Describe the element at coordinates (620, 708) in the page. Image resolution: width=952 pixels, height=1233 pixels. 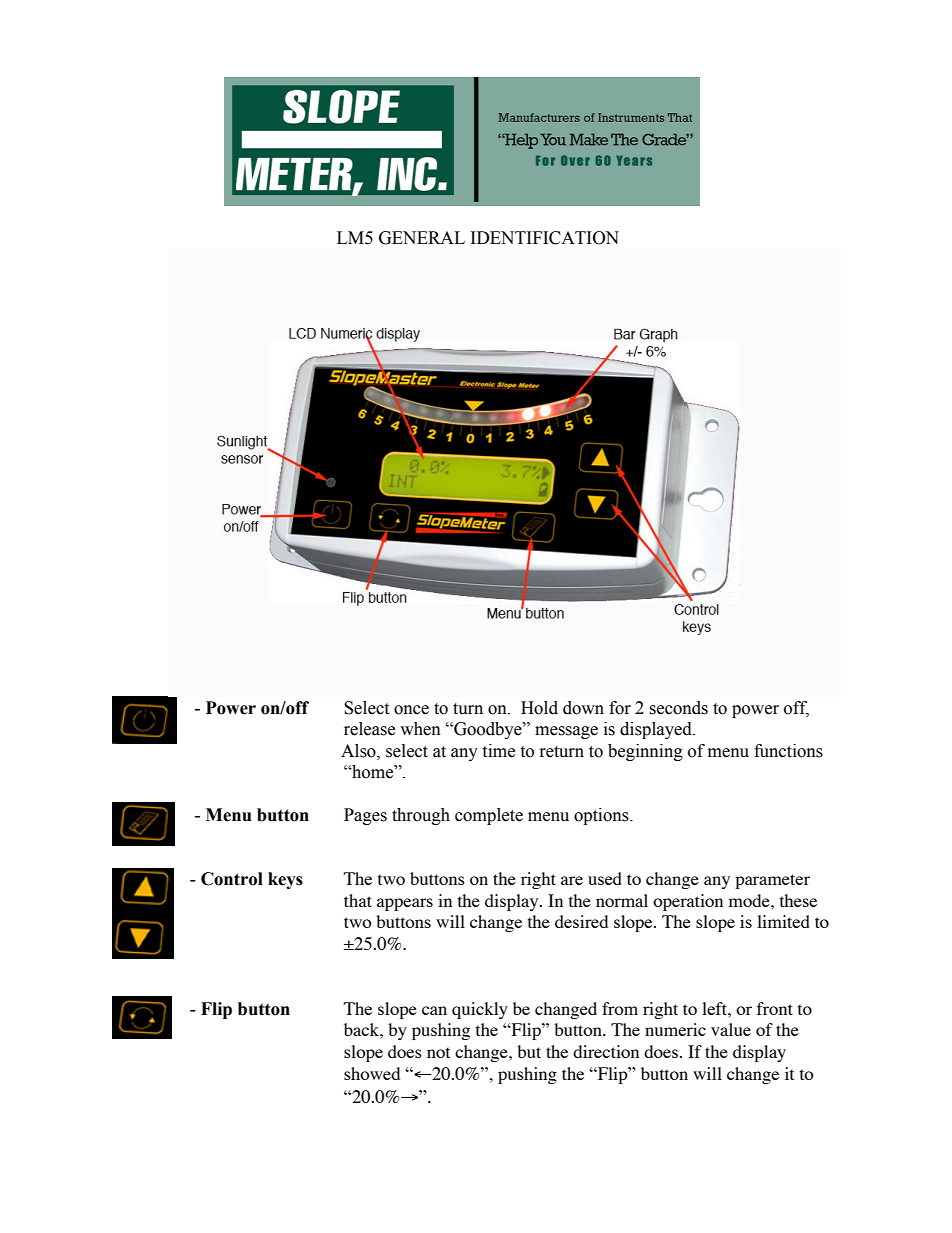
I see `for` at that location.
